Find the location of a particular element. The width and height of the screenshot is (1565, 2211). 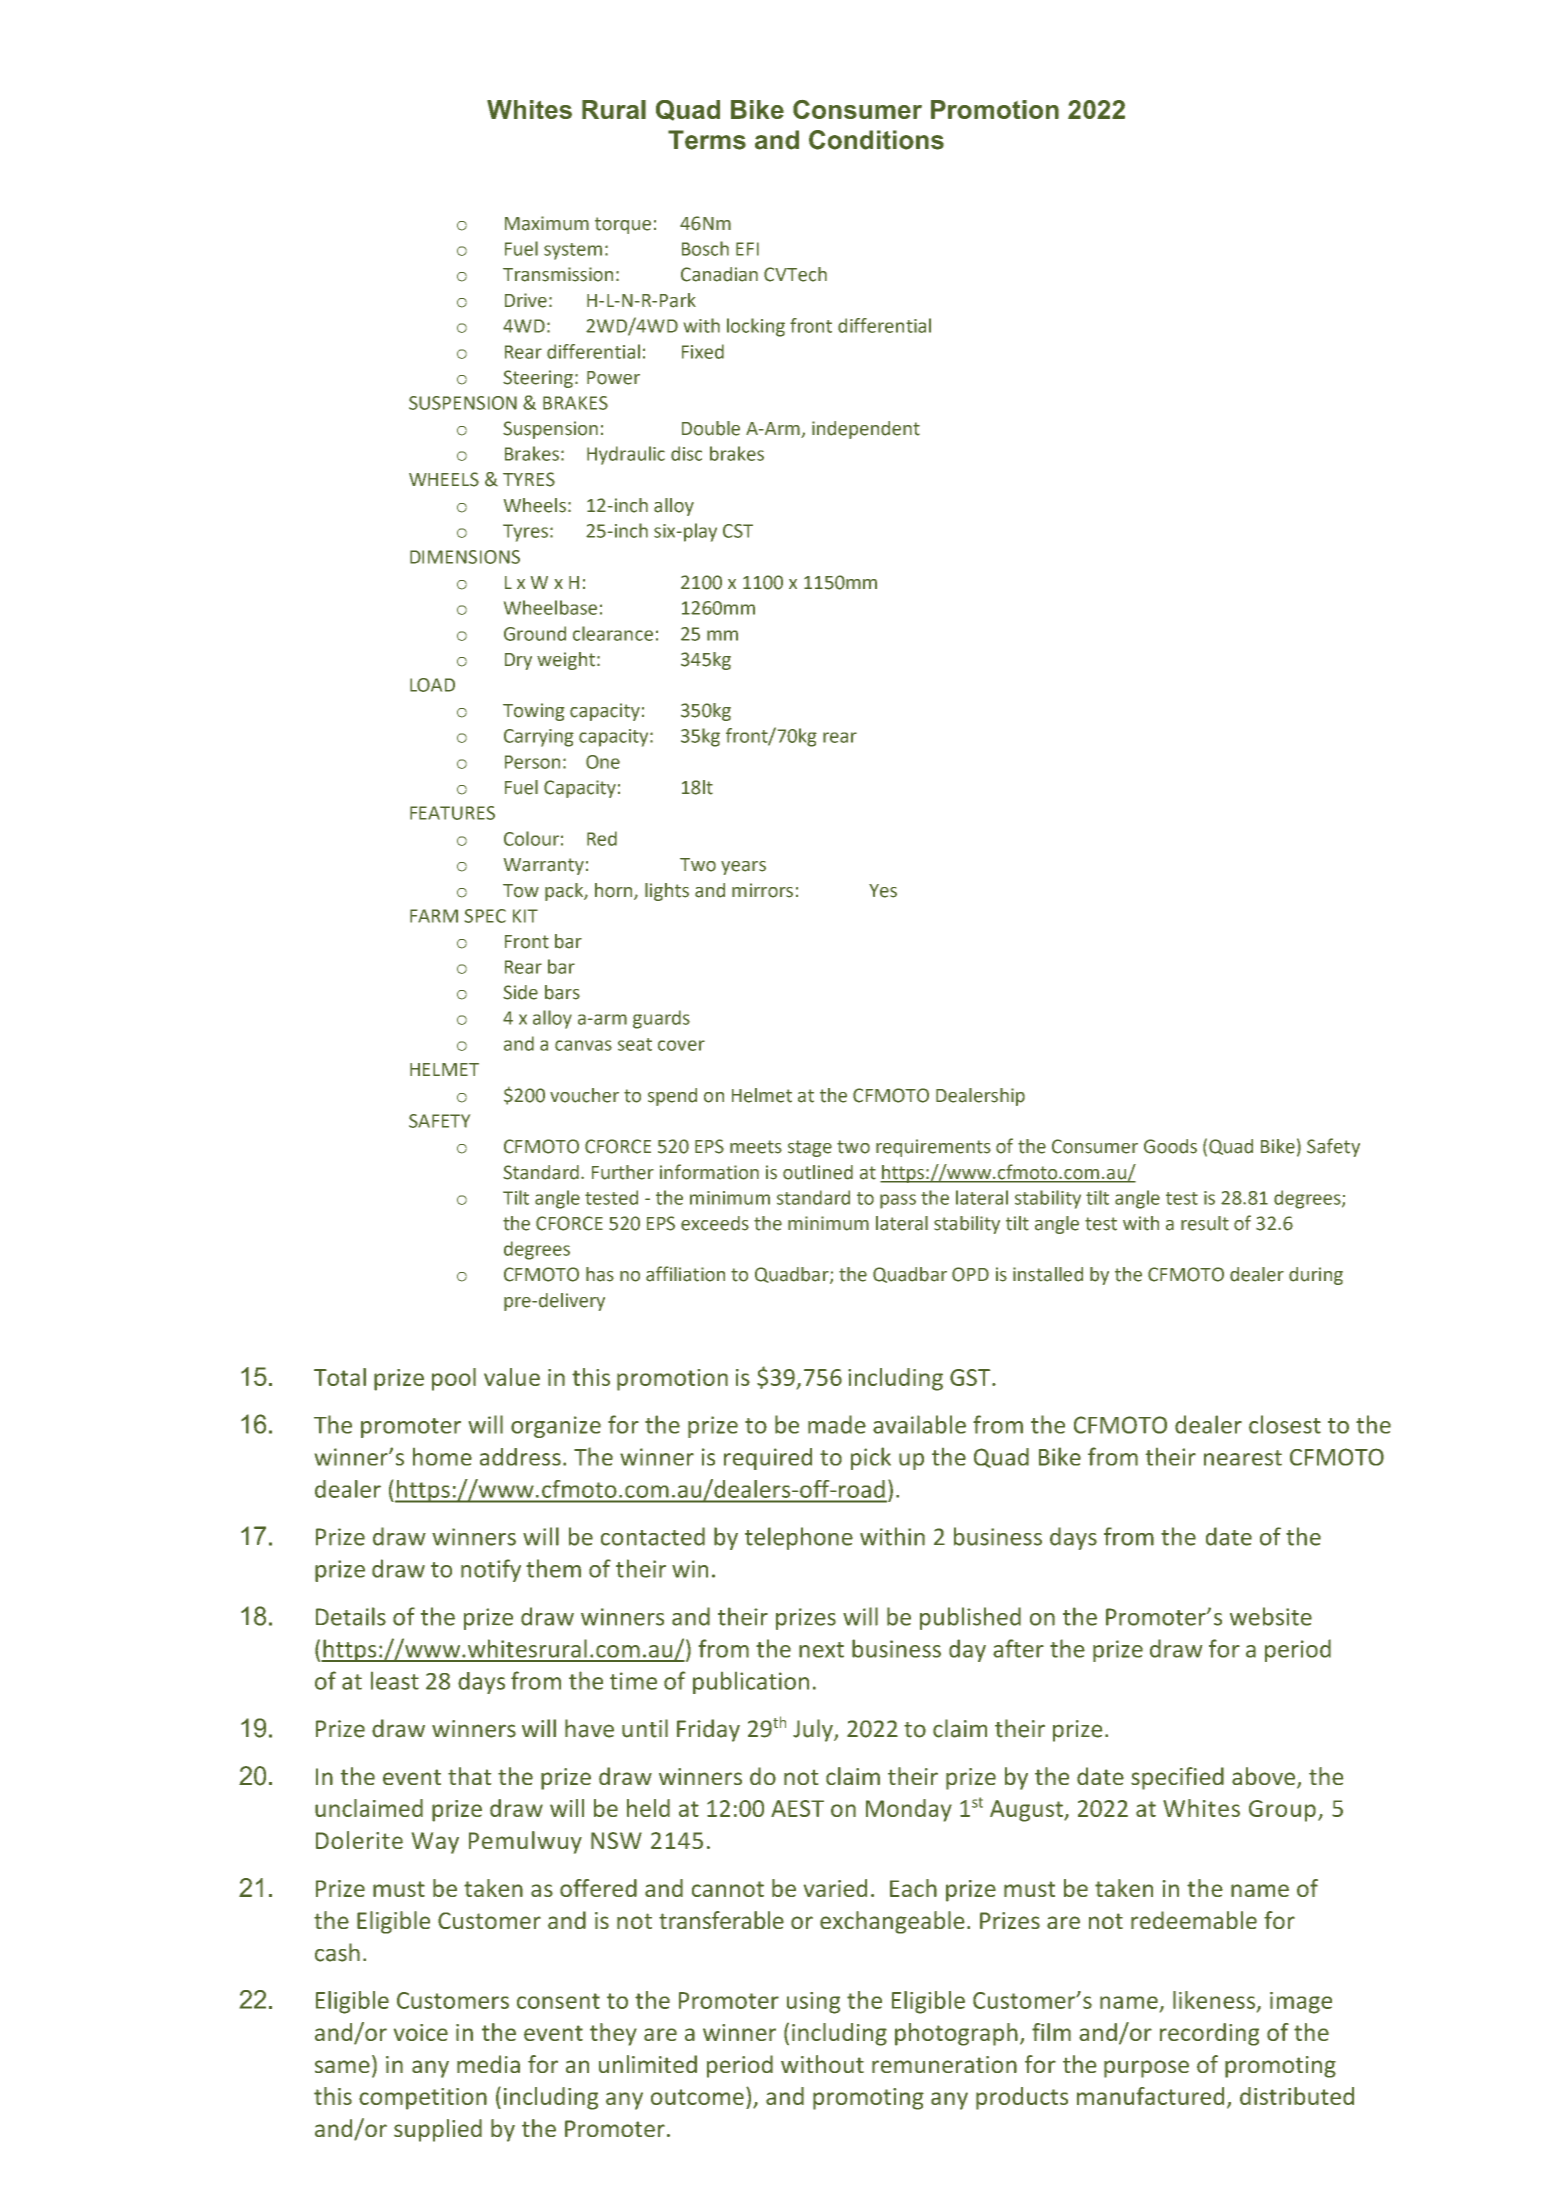

FEATURES is located at coordinates (452, 813).
